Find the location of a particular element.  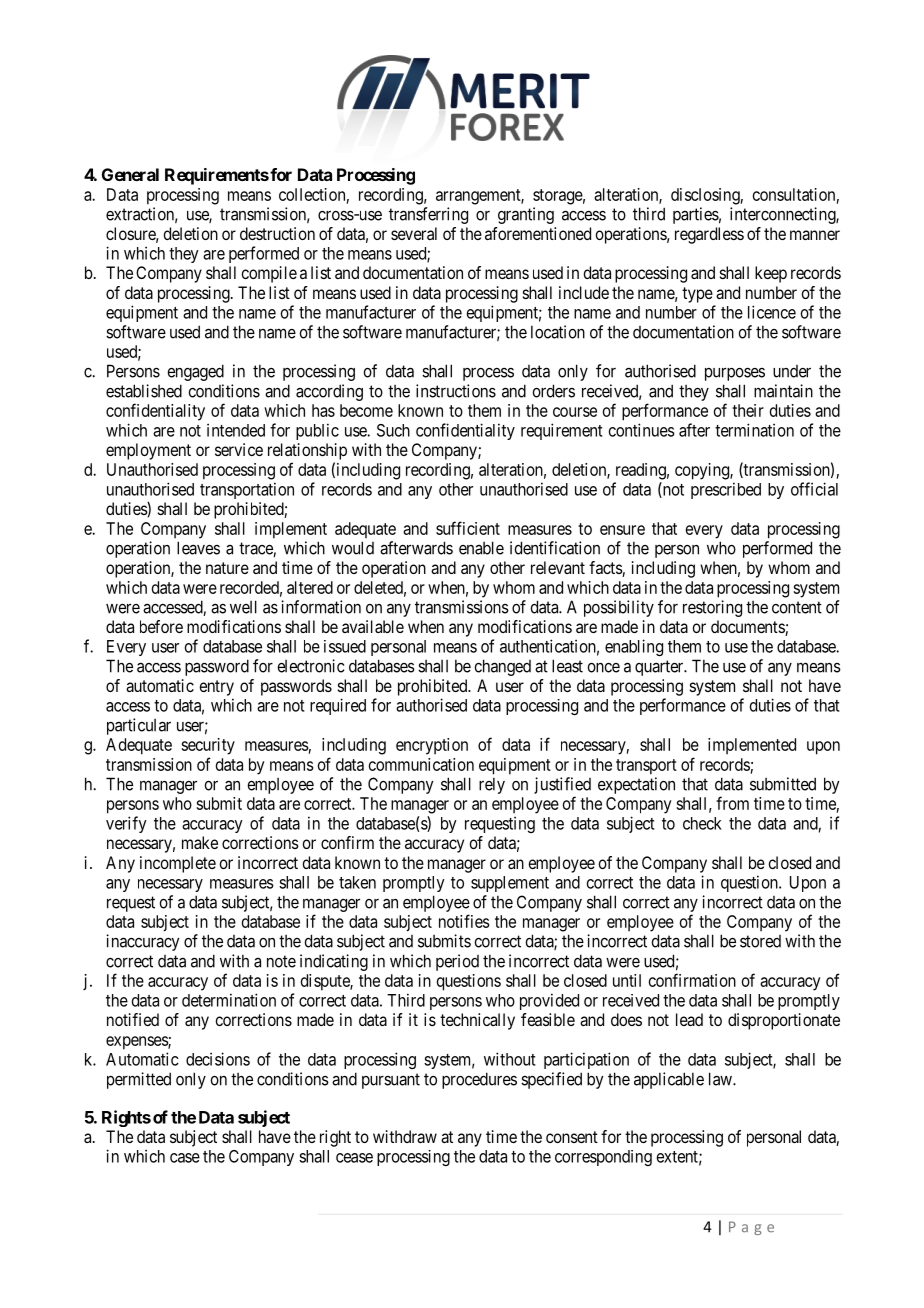

make is located at coordinates (200, 842).
